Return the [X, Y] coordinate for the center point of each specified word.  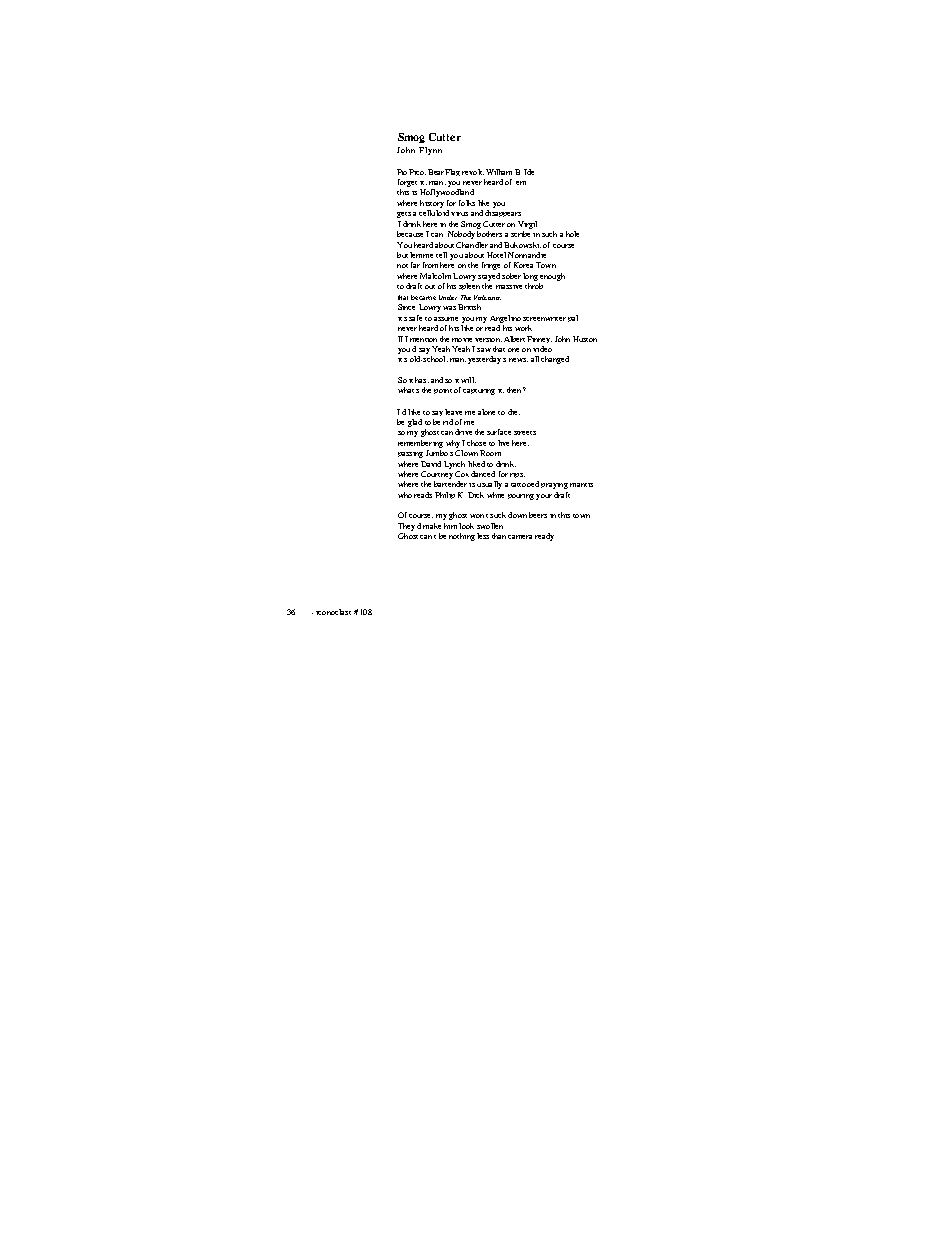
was [449, 308]
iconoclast [333, 612]
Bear [437, 172]
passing [410, 455]
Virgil [527, 225]
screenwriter [544, 319]
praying [554, 486]
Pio [403, 172]
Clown [466, 453]
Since [406, 307]
